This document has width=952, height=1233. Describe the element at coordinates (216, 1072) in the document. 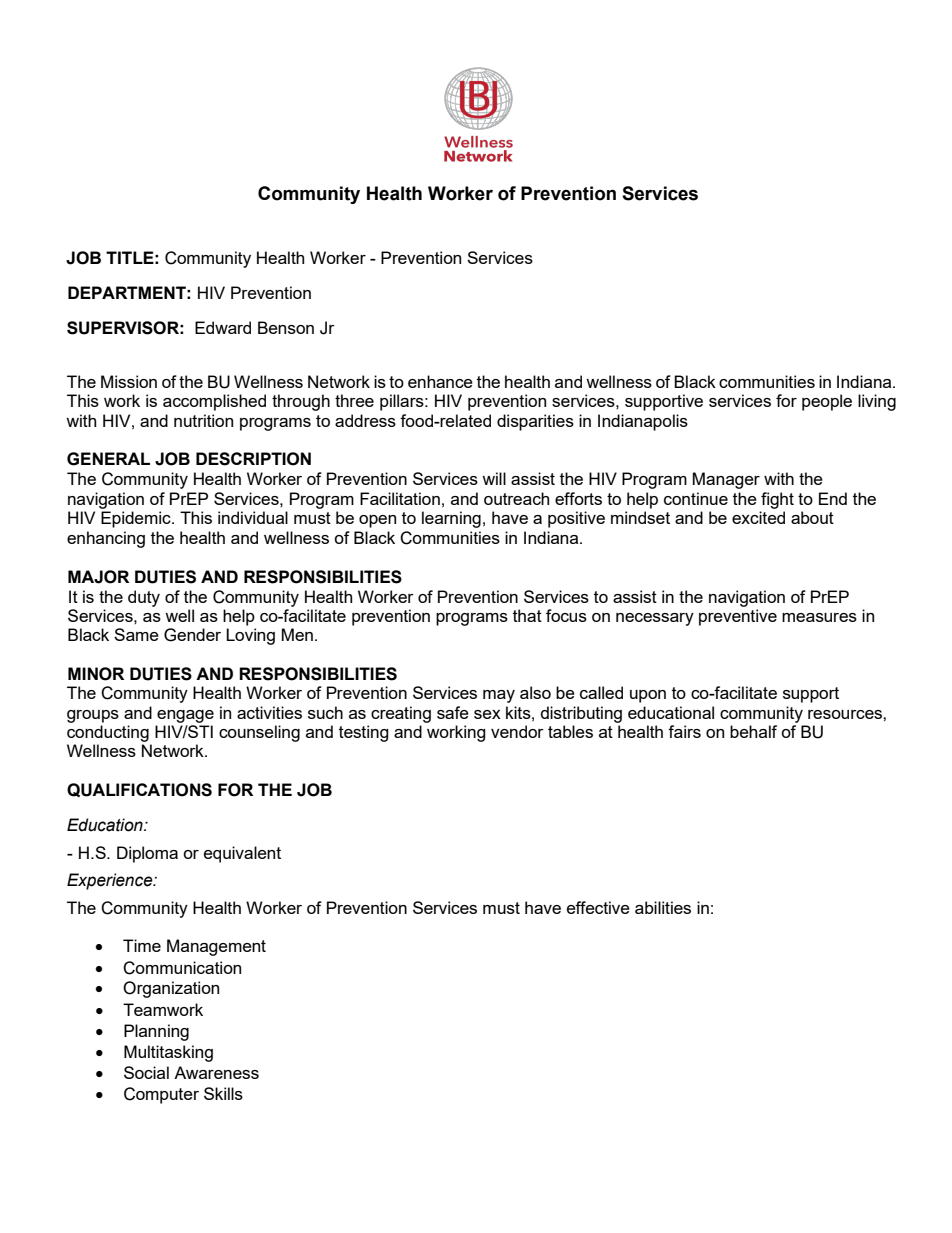

I see `Awareness` at that location.
